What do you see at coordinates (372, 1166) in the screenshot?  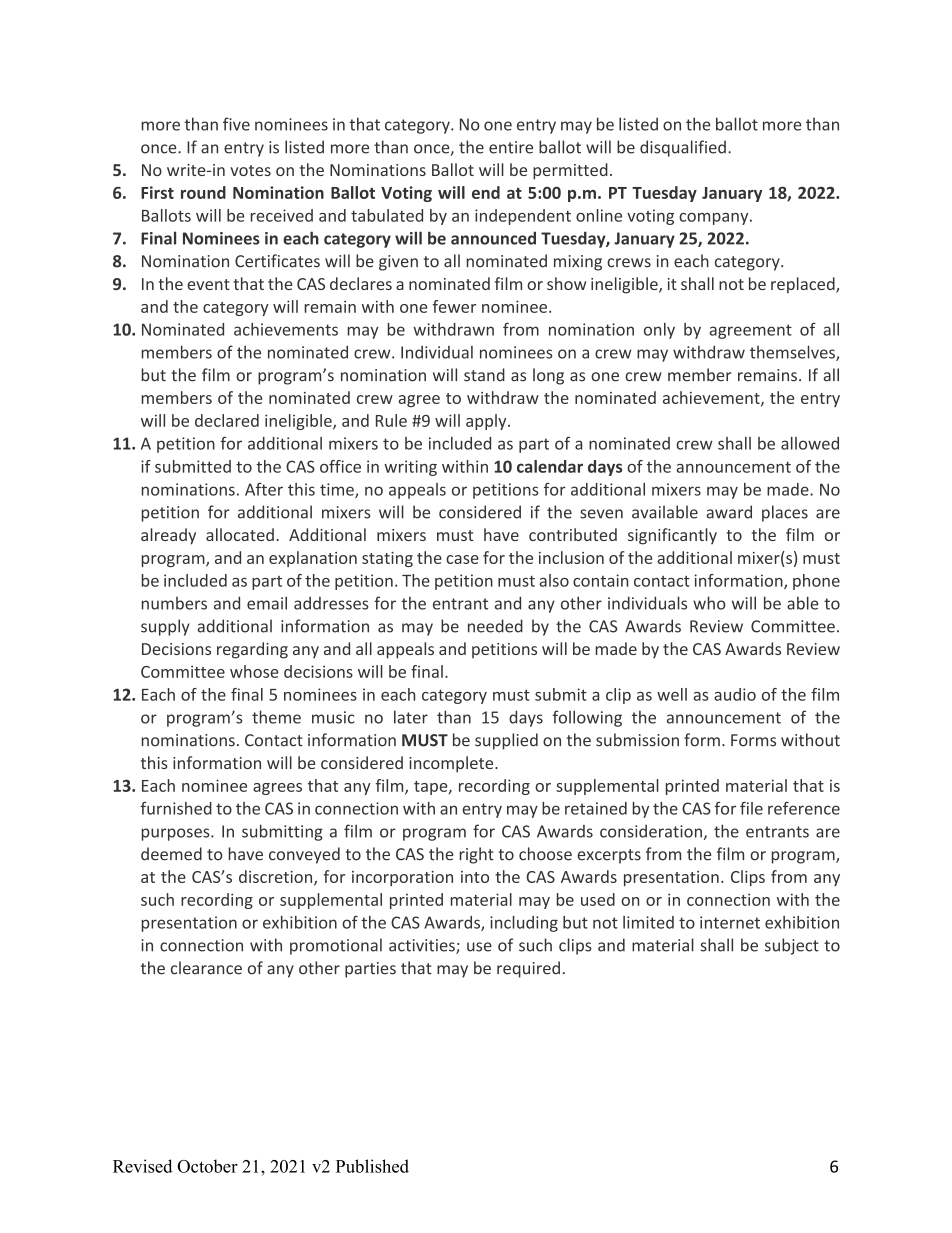 I see `Published` at bounding box center [372, 1166].
